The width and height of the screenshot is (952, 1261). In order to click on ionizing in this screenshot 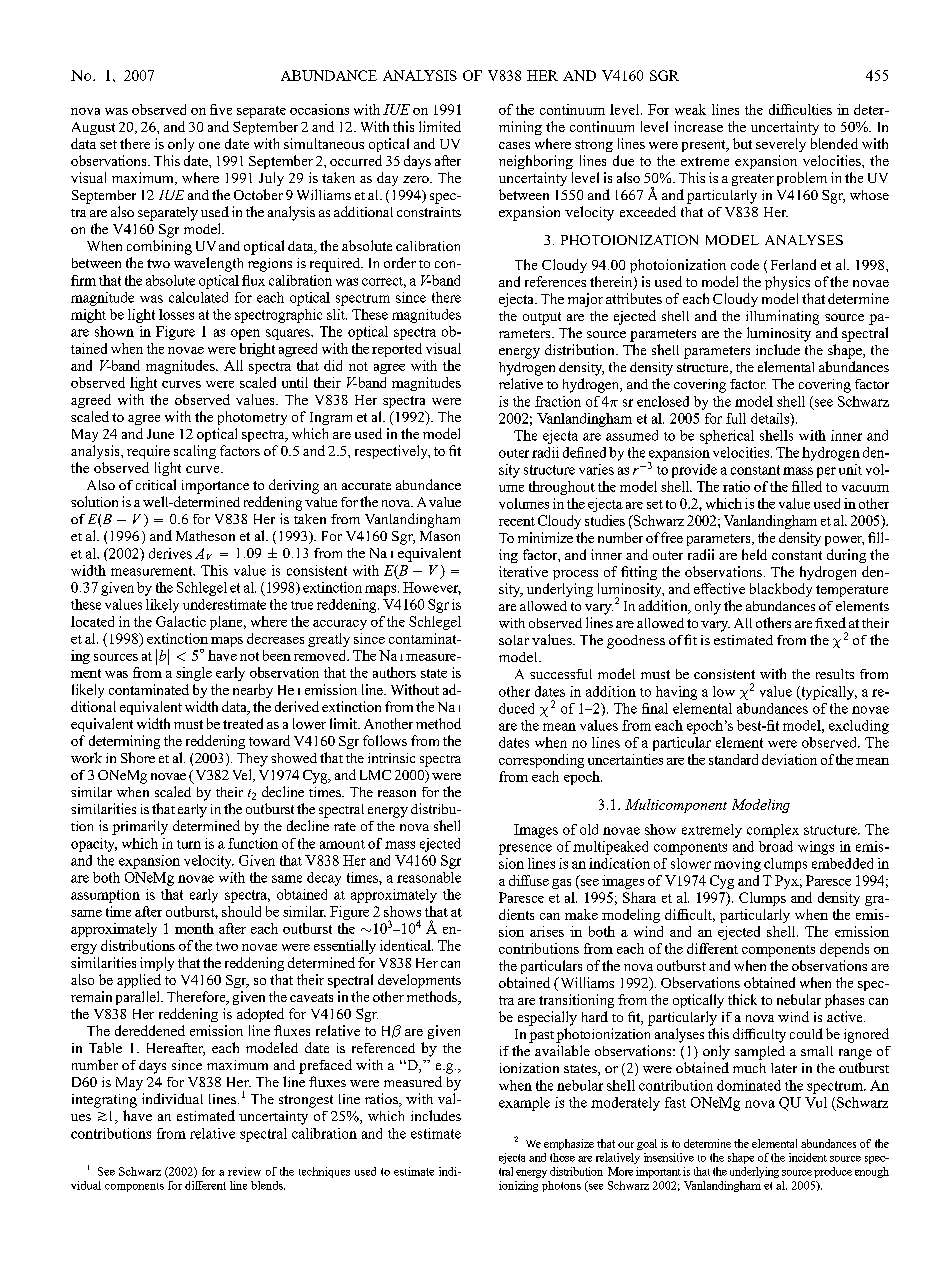, I will do `click(518, 1186)`.
